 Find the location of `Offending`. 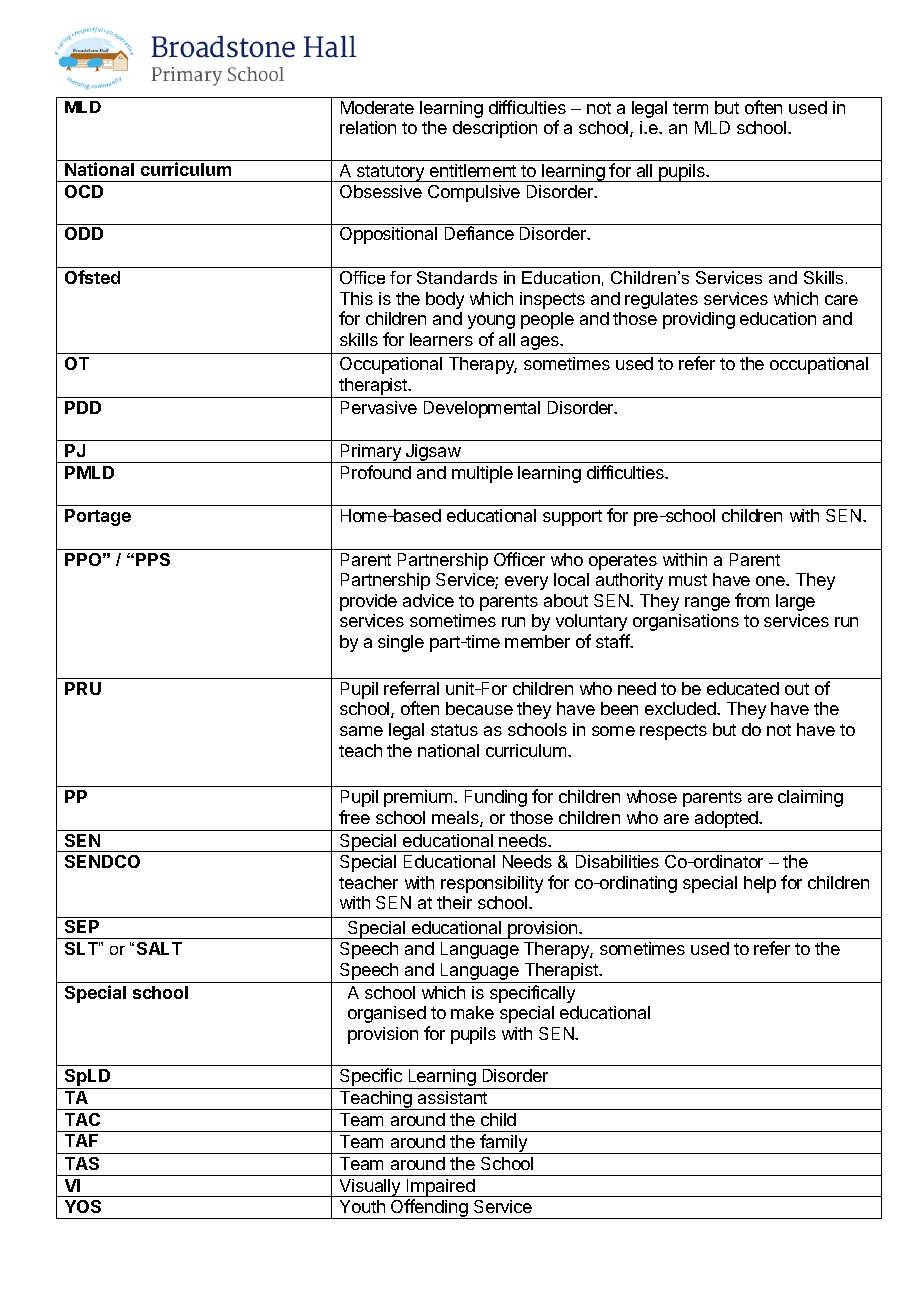

Offending is located at coordinates (429, 1209).
